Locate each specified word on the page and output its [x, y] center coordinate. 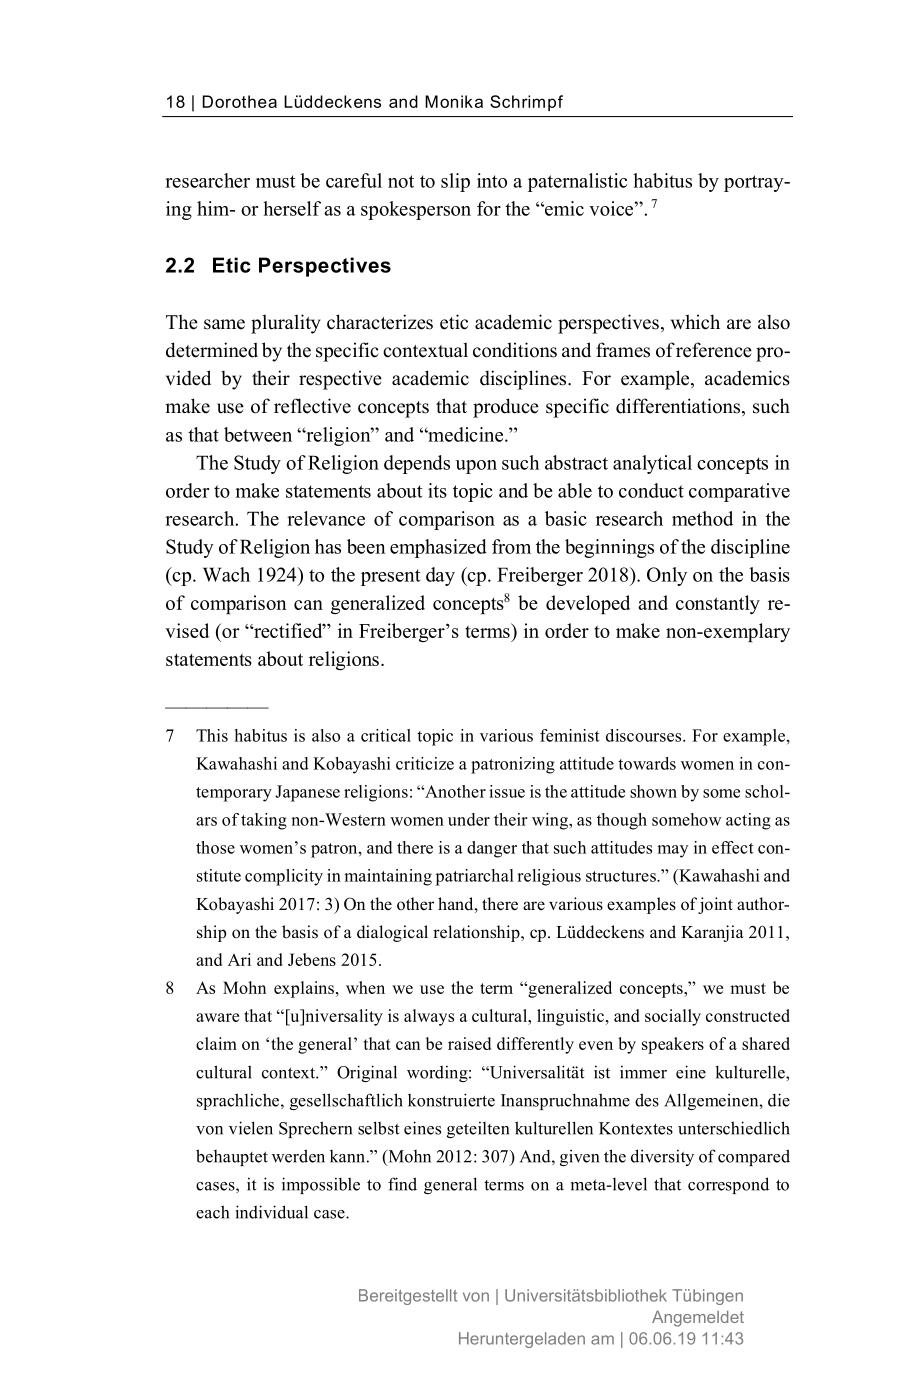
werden [298, 1156]
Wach [226, 574]
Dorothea [240, 101]
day [440, 576]
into [492, 180]
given [579, 1157]
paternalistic [577, 182]
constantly [718, 604]
